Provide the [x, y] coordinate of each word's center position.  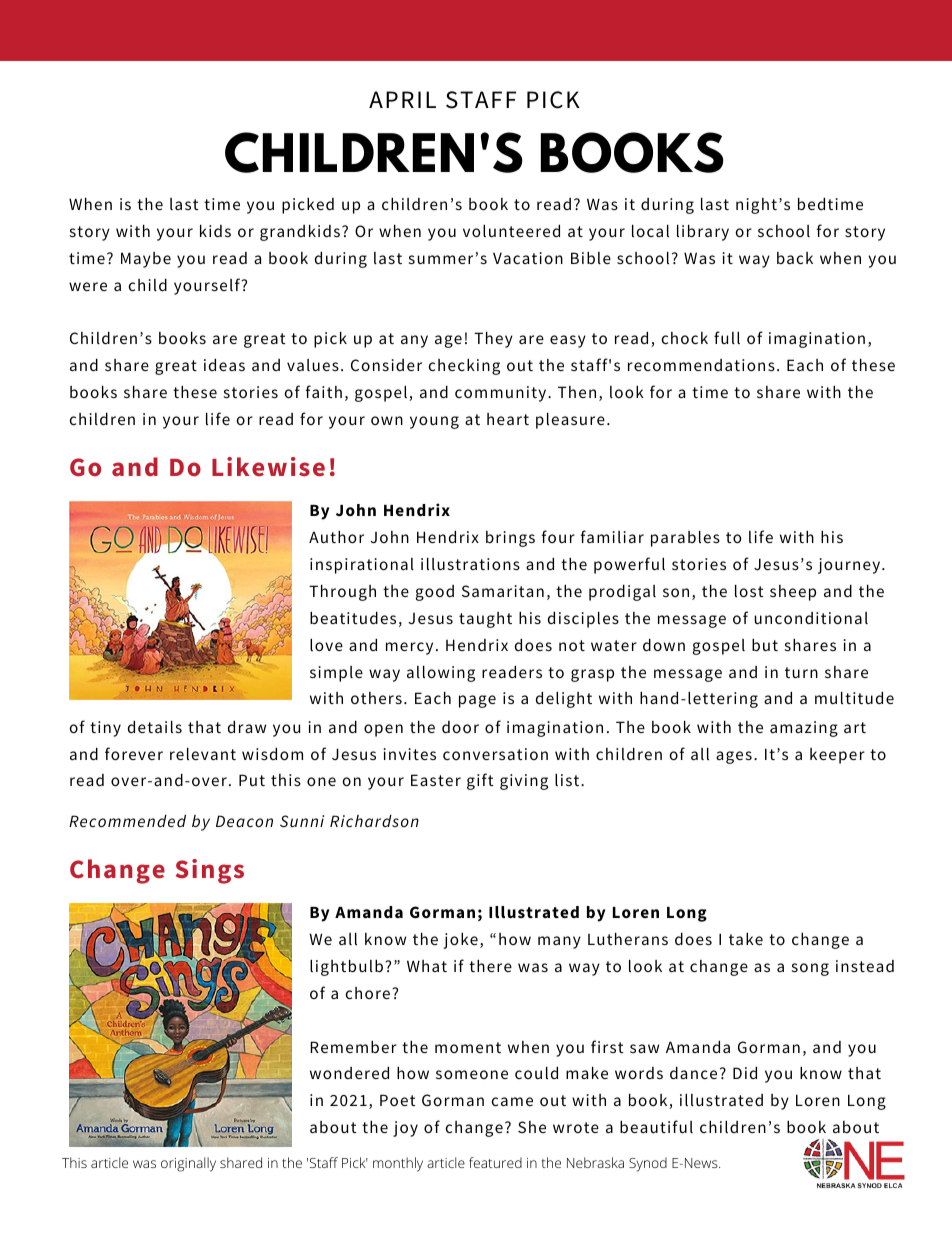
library [703, 233]
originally [188, 1164]
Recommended [127, 821]
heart [508, 419]
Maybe [146, 260]
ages [734, 757]
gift [480, 781]
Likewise [268, 467]
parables [685, 539]
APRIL [402, 99]
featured [495, 1162]
